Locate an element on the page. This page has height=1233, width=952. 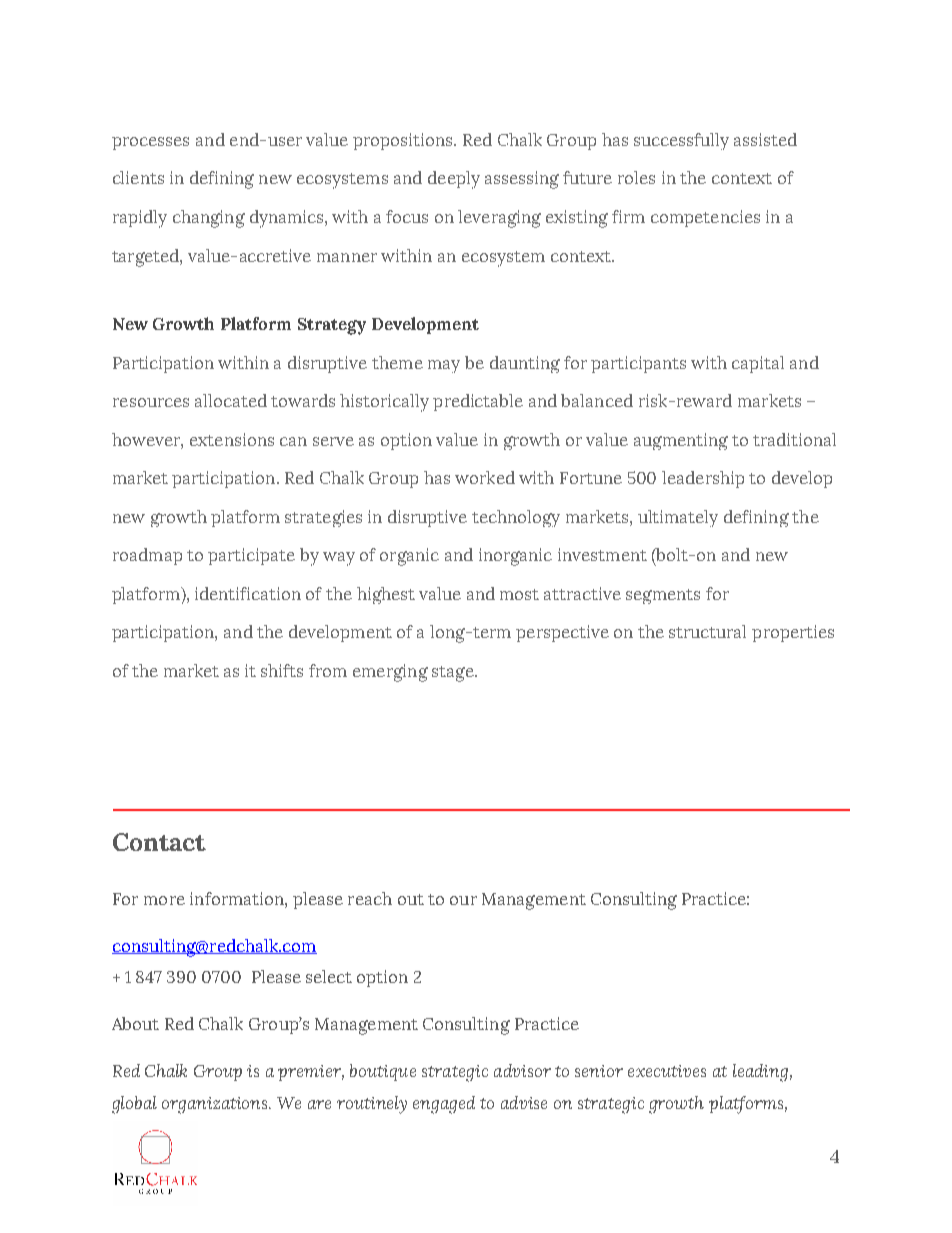
engaged is located at coordinates (444, 1105).
